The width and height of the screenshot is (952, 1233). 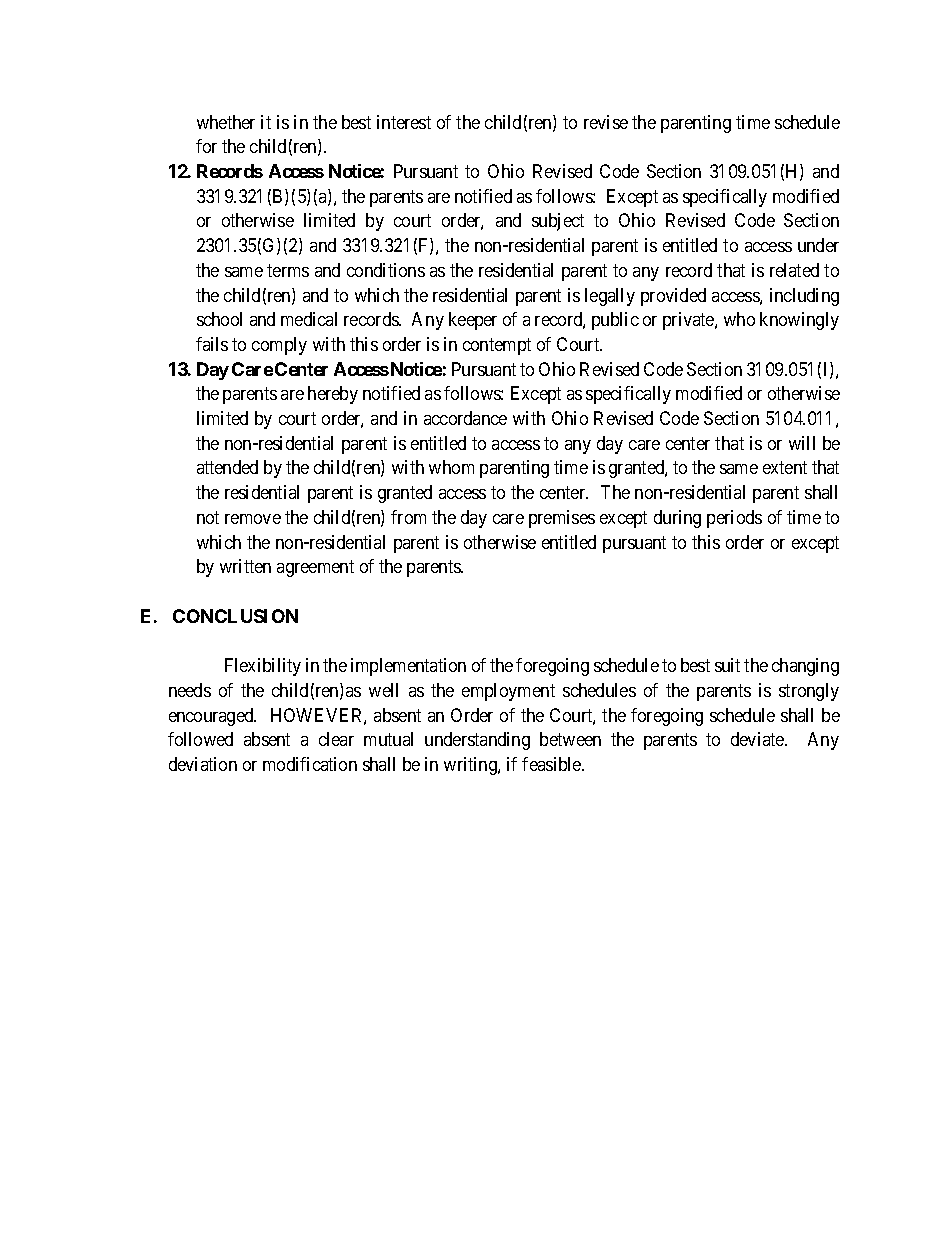 I want to click on interest, so click(x=404, y=122).
